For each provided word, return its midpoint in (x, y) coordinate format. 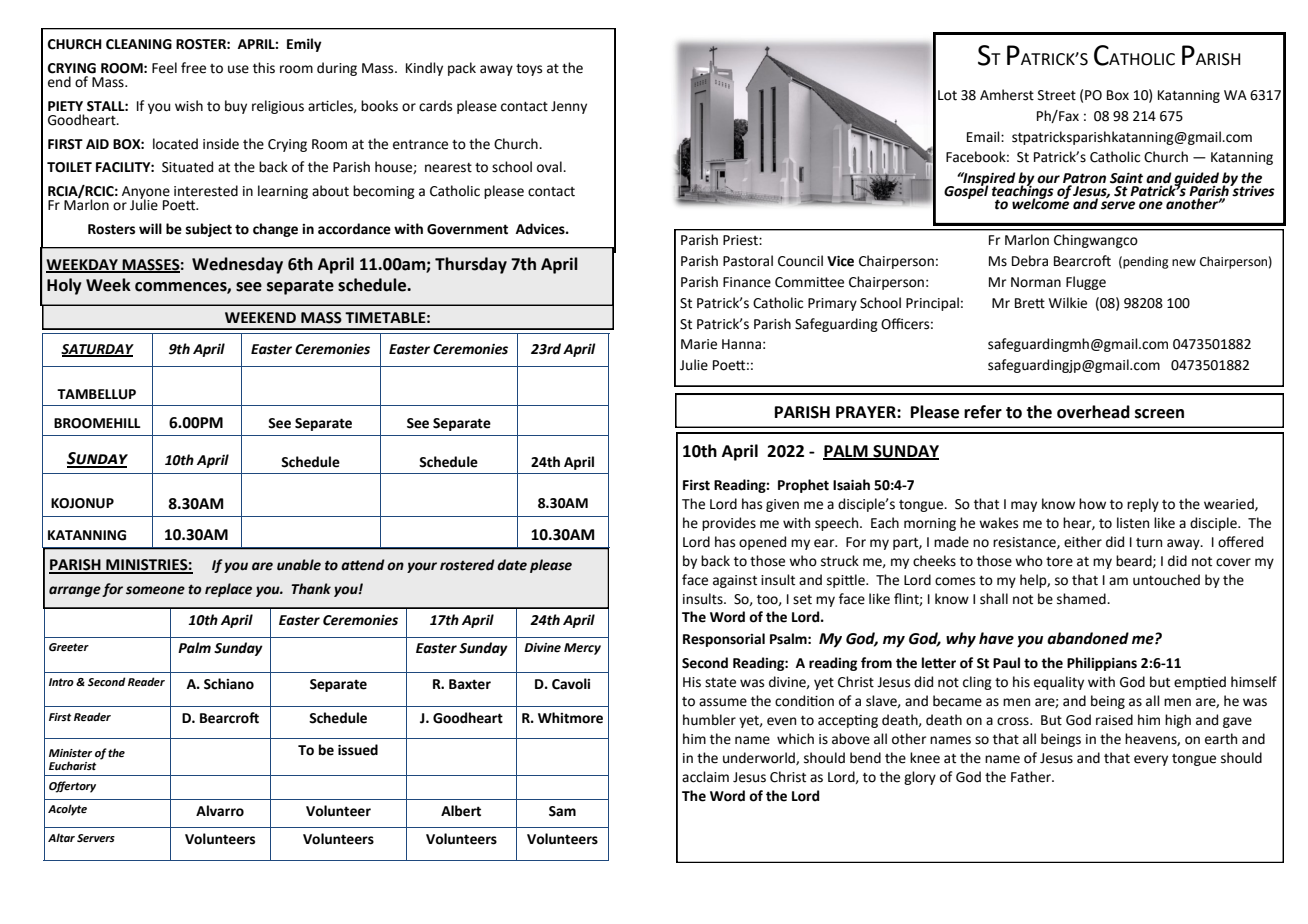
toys (529, 69)
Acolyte (67, 810)
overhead (1093, 412)
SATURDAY (97, 350)
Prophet (803, 486)
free (193, 68)
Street (1057, 95)
